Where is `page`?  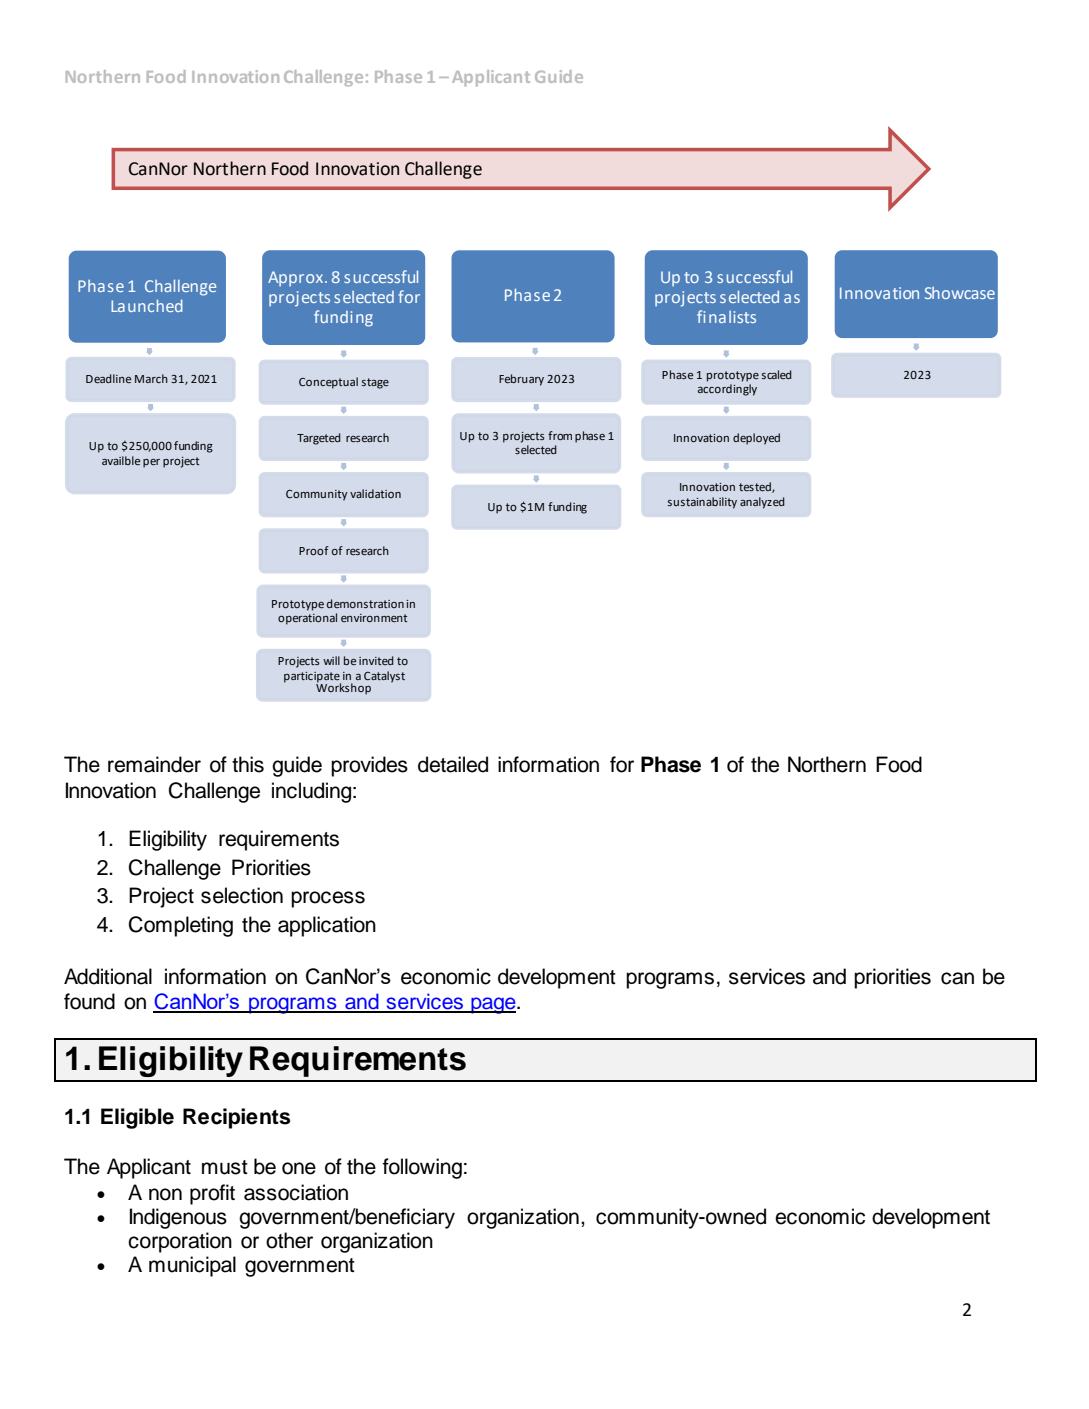
page is located at coordinates (493, 1005).
